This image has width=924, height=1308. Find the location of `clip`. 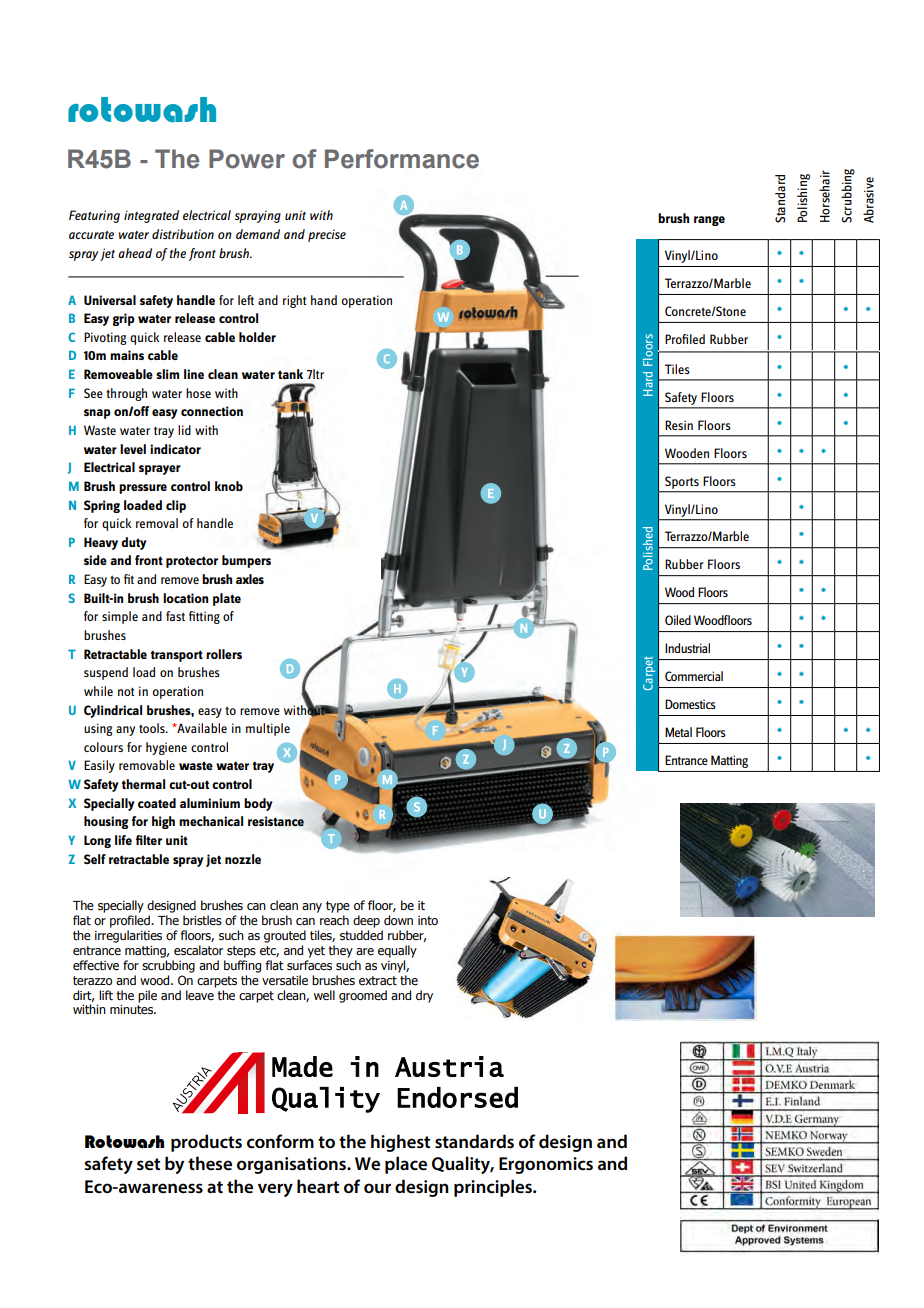

clip is located at coordinates (176, 506).
